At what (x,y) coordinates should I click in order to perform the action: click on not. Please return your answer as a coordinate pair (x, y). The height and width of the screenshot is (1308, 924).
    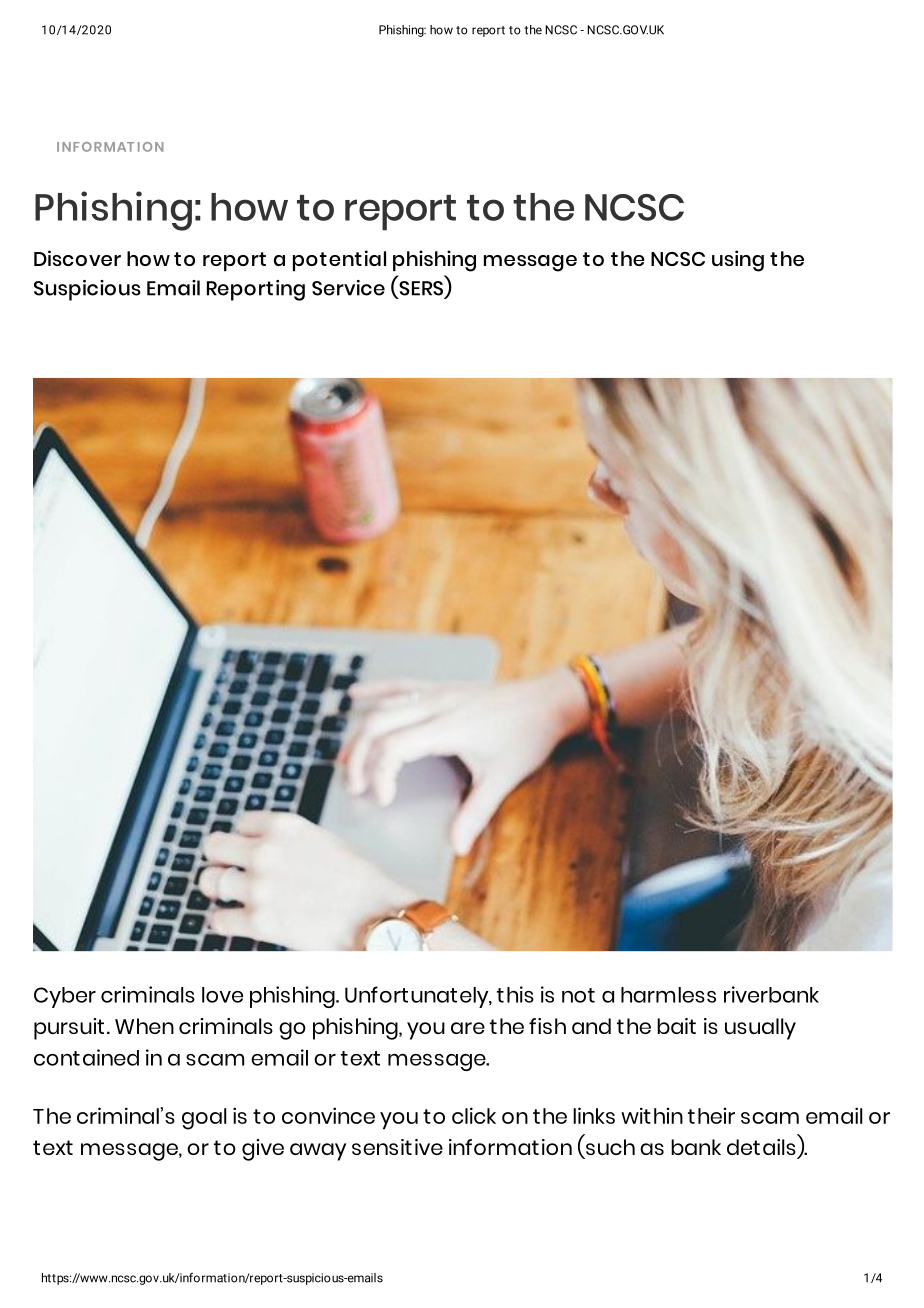
    Looking at the image, I should click on (578, 995).
